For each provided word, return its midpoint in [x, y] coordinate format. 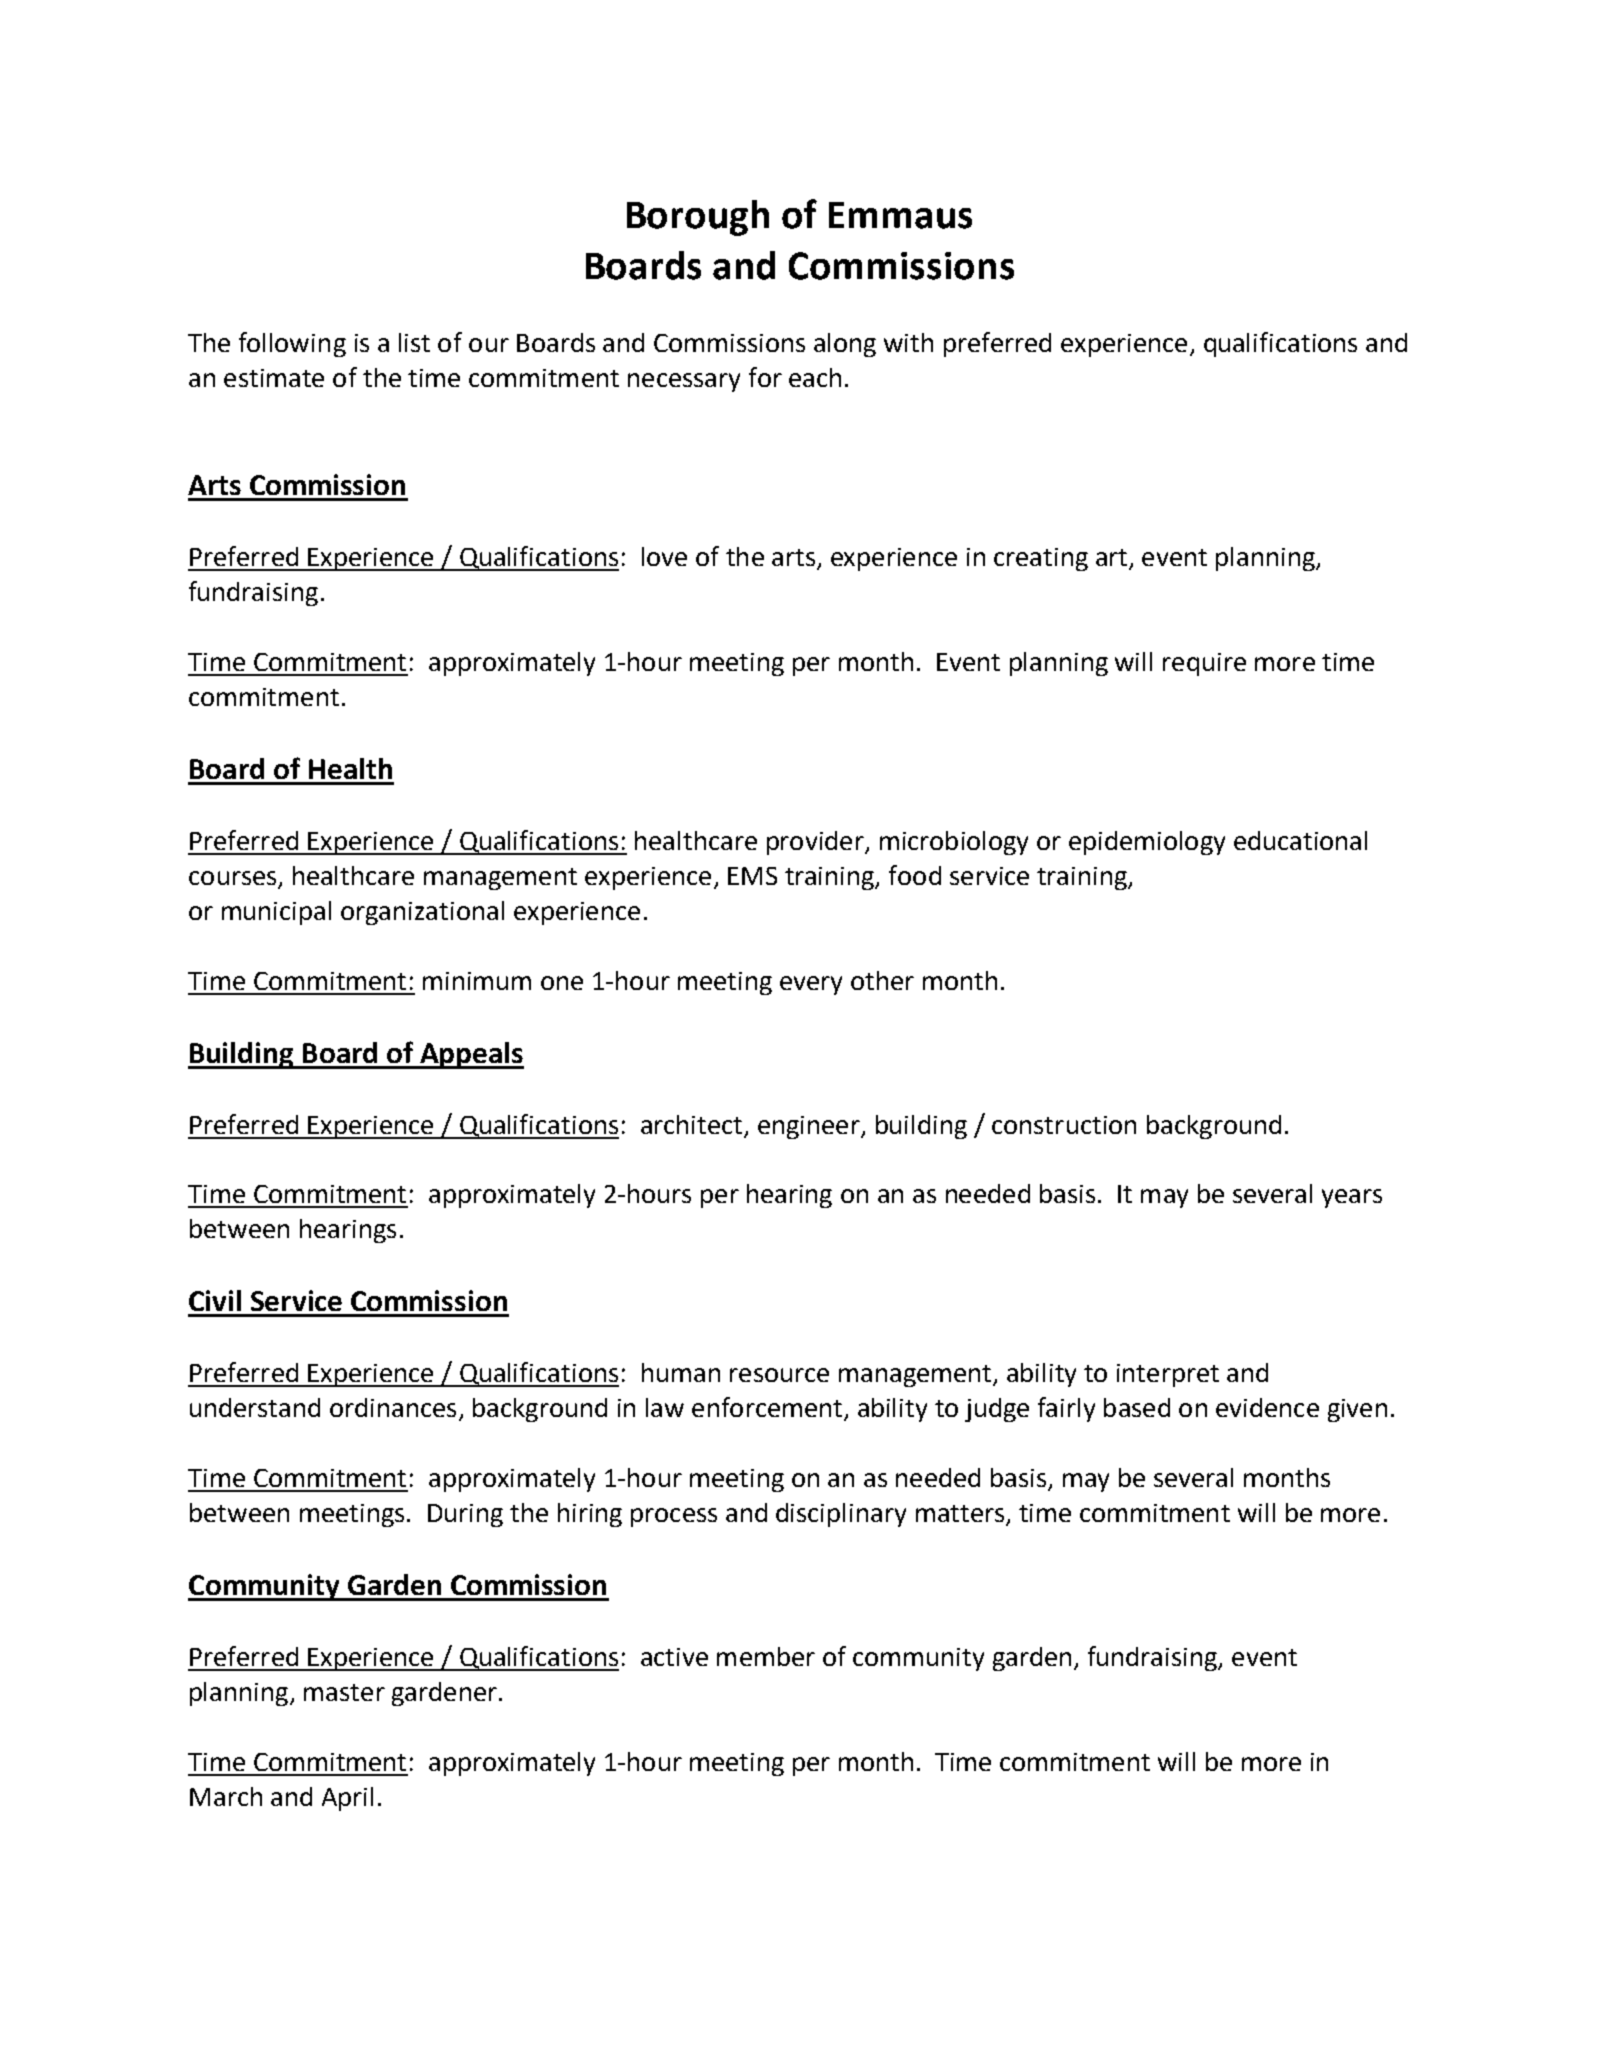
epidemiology [1147, 843]
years [1352, 1198]
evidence [1267, 1407]
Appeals [471, 1055]
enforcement [767, 1407]
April [347, 1799]
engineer [810, 1127]
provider [816, 843]
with [908, 342]
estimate [274, 378]
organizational [422, 913]
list [414, 342]
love [664, 556]
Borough [698, 218]
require [1204, 664]
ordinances [393, 1407]
